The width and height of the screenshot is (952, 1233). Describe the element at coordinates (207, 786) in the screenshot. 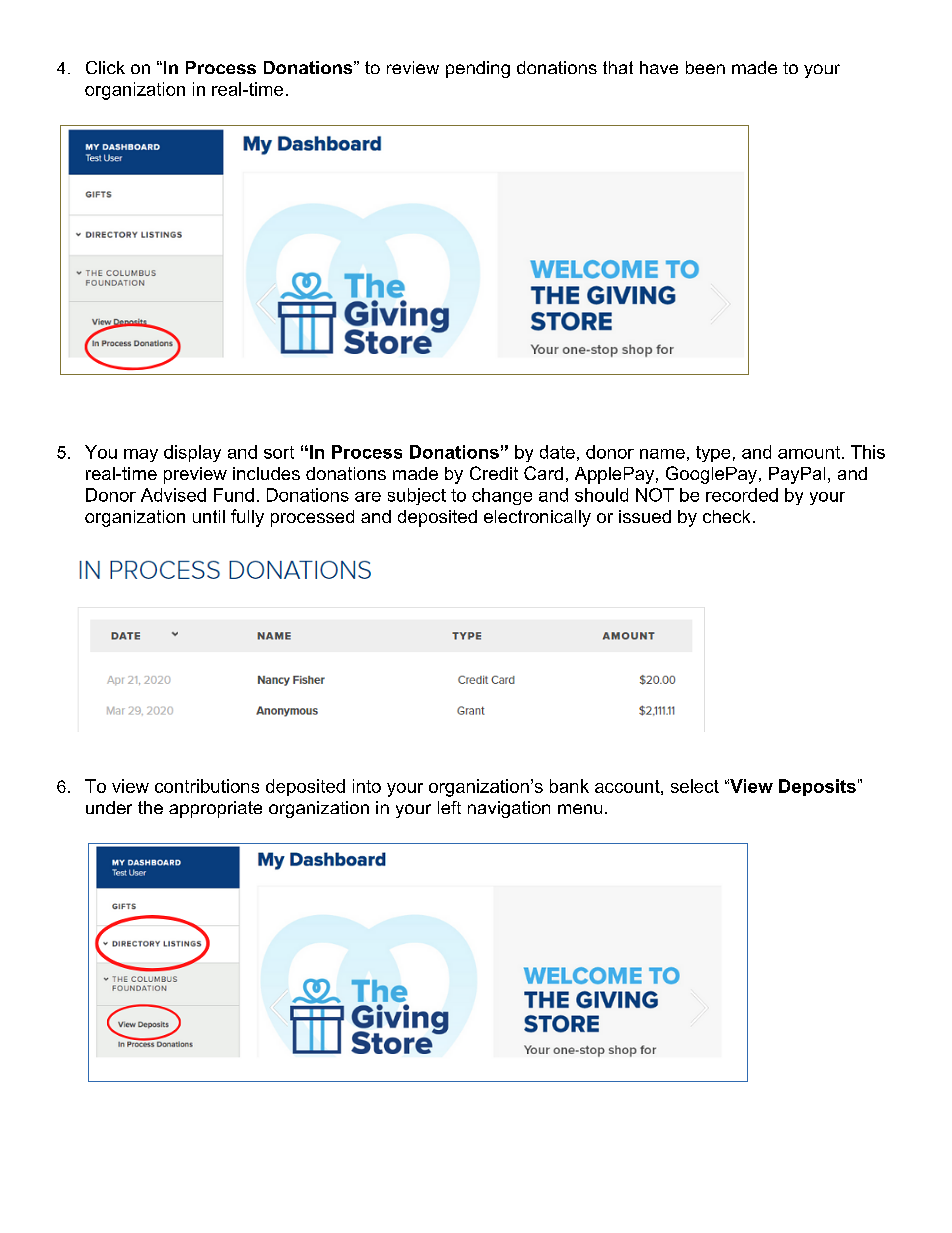

I see `contributions` at that location.
